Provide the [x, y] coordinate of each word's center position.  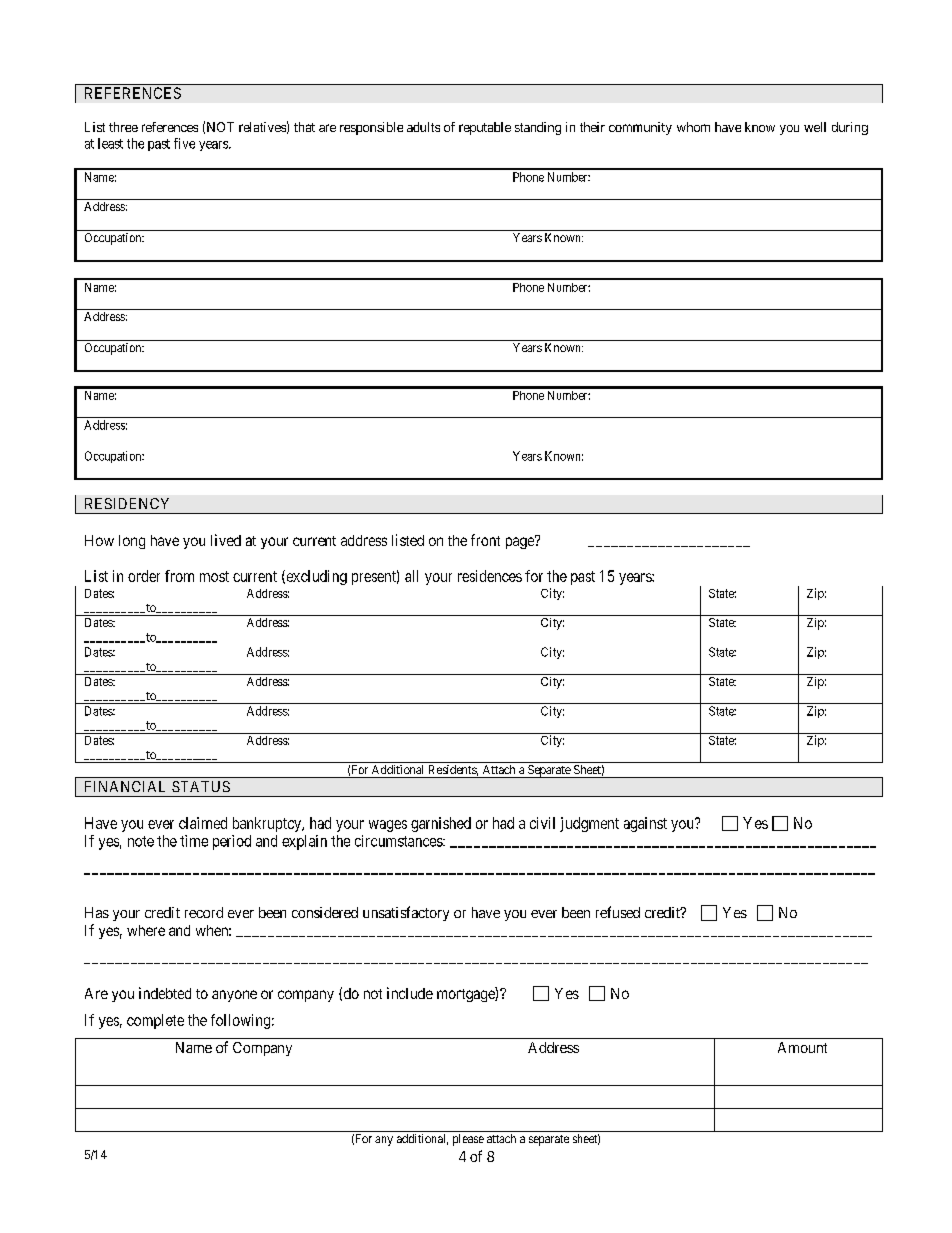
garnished [441, 824]
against [645, 824]
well [815, 127]
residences [490, 576]
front [485, 540]
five [184, 143]
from [179, 576]
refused [618, 912]
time [194, 841]
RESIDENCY [127, 503]
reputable [485, 128]
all [411, 576]
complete [155, 1021]
